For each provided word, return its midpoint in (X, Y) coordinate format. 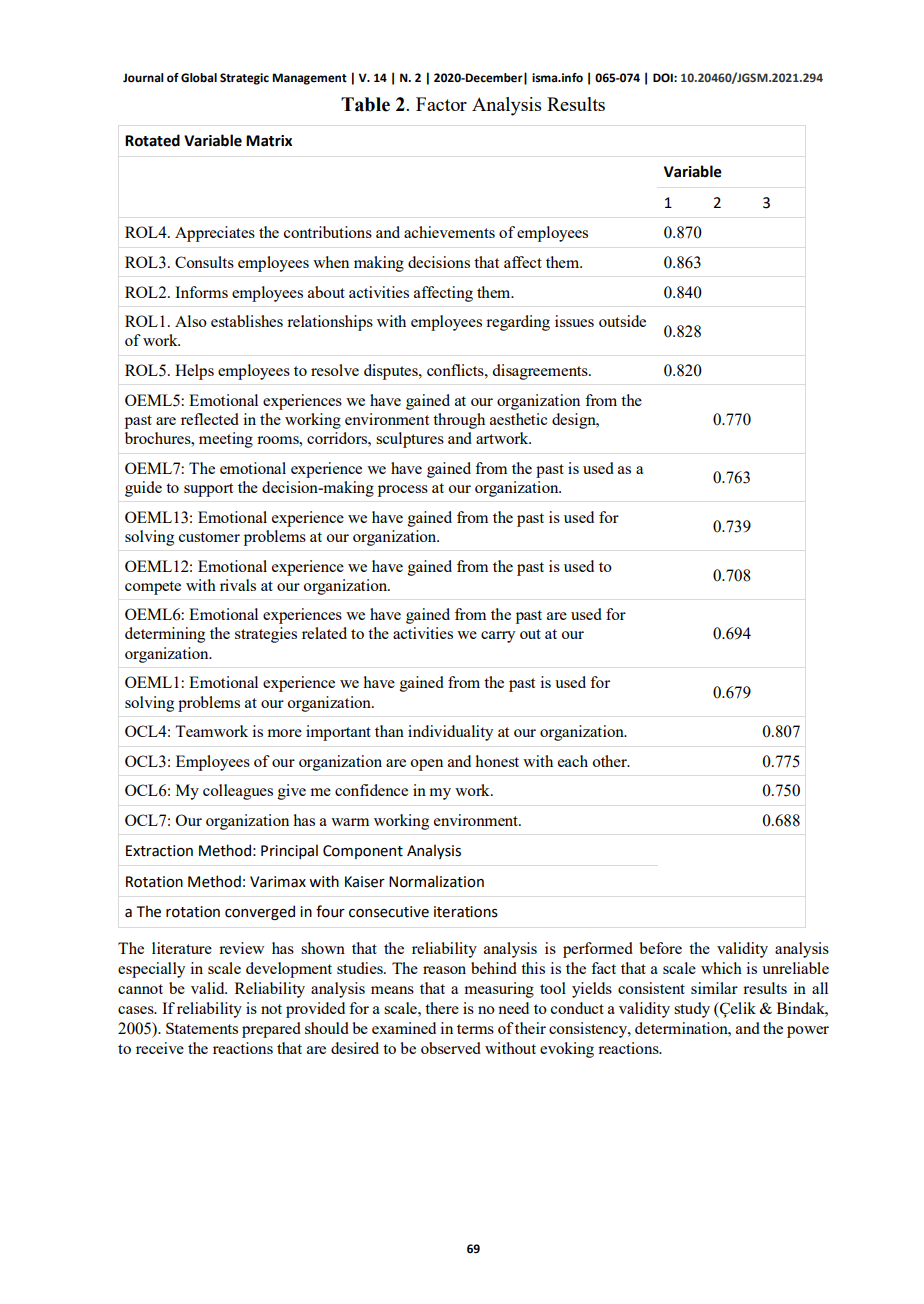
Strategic (244, 79)
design (575, 421)
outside (622, 321)
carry (498, 637)
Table (365, 104)
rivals (238, 585)
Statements (202, 1028)
